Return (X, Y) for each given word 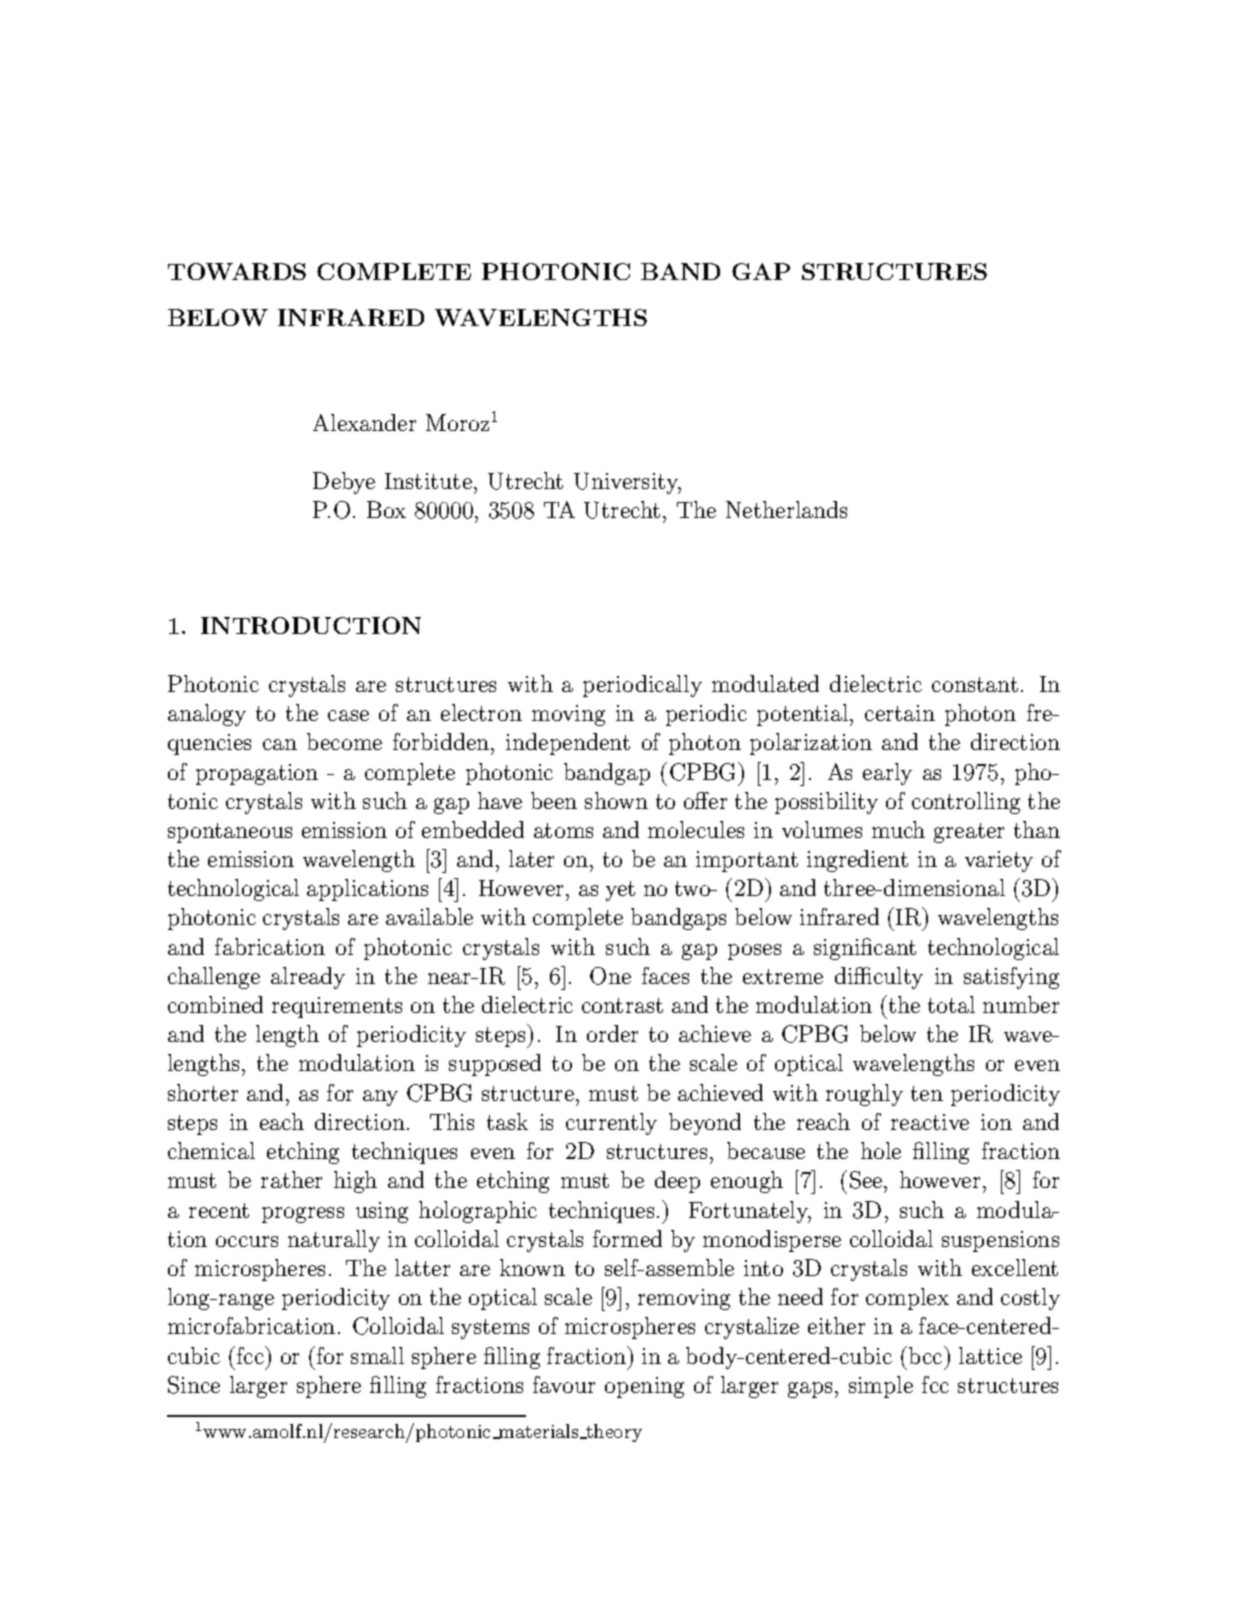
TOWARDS (237, 271)
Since (194, 1385)
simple (881, 1387)
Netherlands (786, 509)
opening (644, 1387)
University (627, 483)
